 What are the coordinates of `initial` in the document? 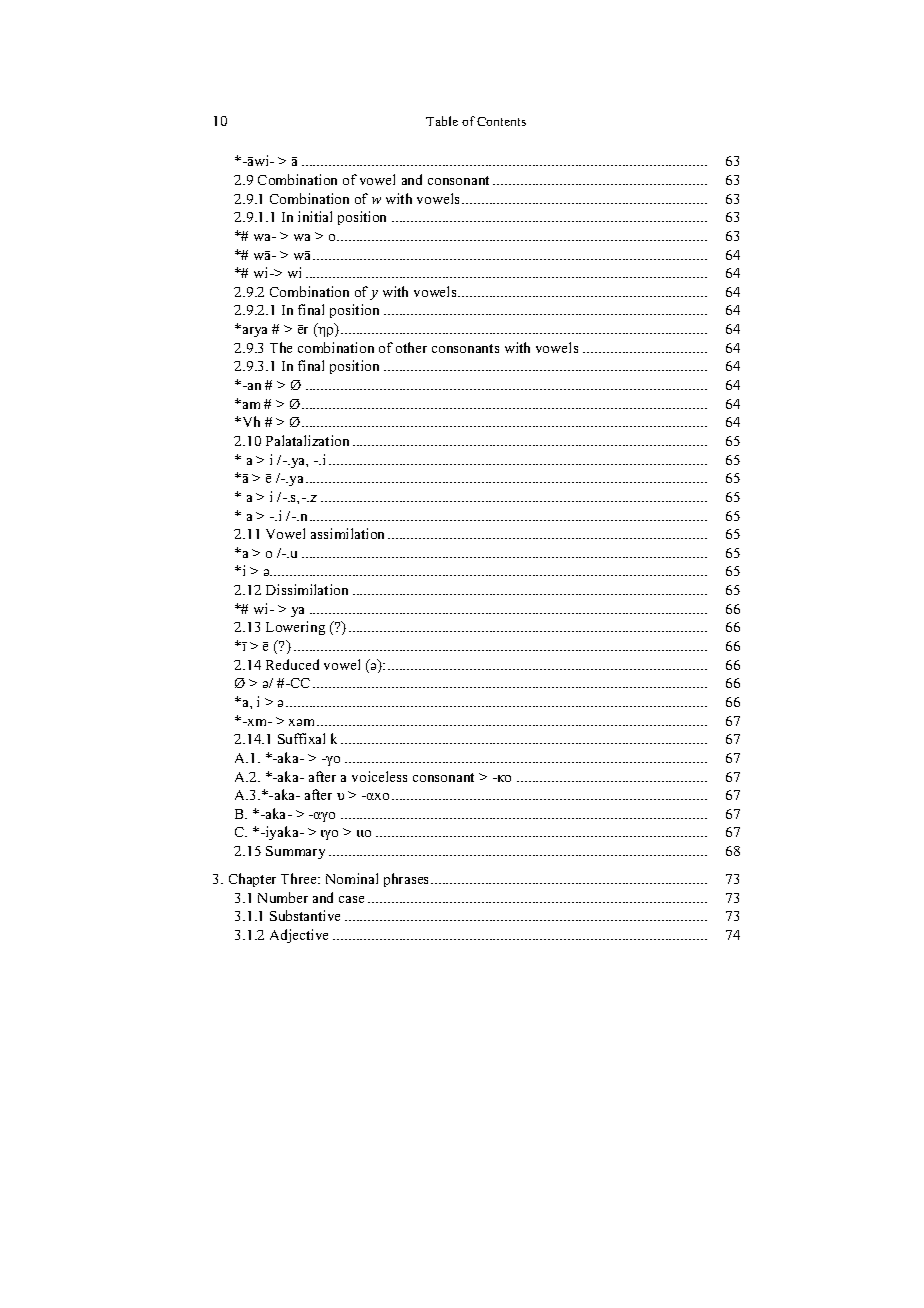 It's located at (315, 216).
